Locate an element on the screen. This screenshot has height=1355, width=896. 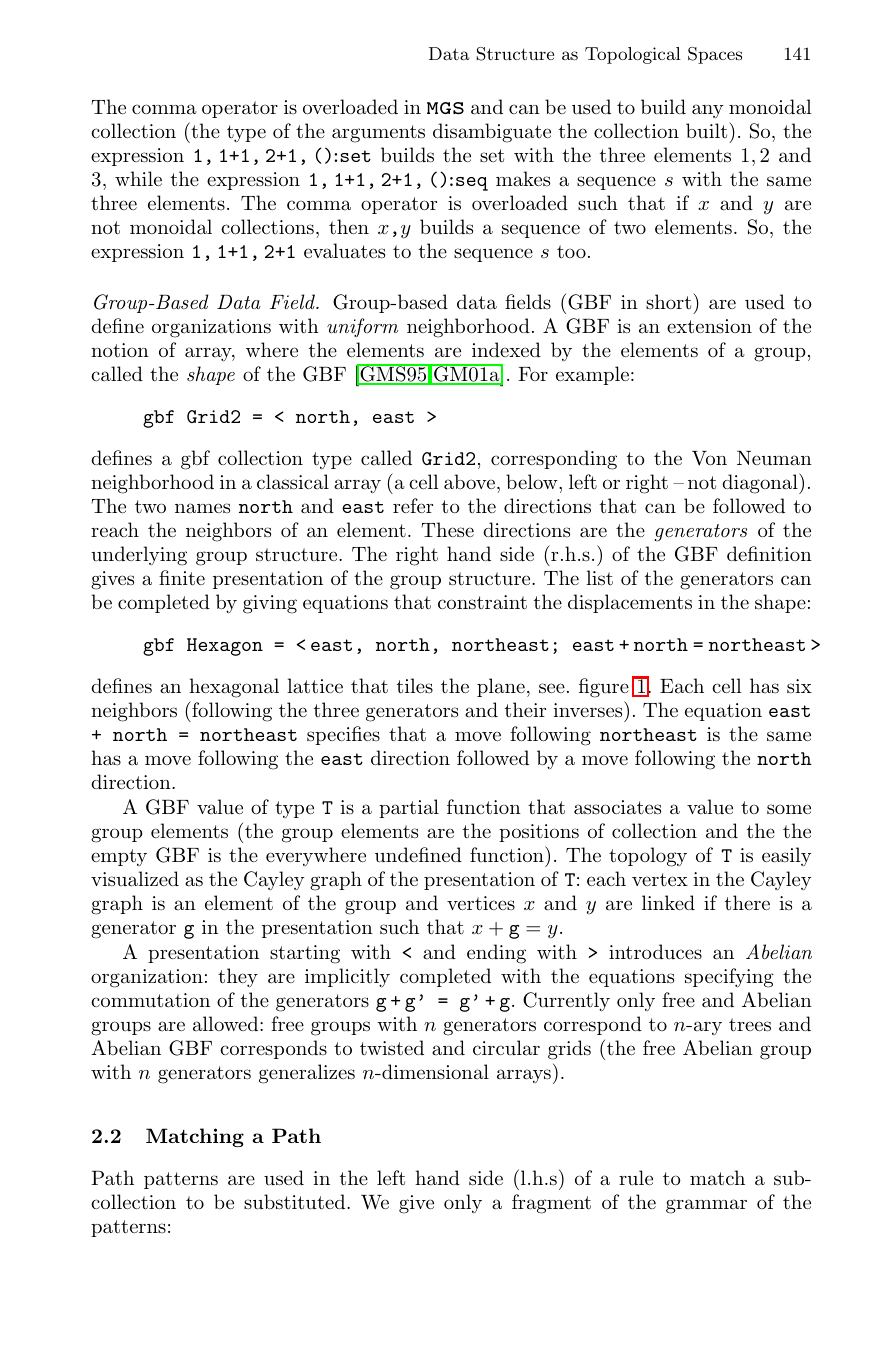
Von is located at coordinates (709, 458).
